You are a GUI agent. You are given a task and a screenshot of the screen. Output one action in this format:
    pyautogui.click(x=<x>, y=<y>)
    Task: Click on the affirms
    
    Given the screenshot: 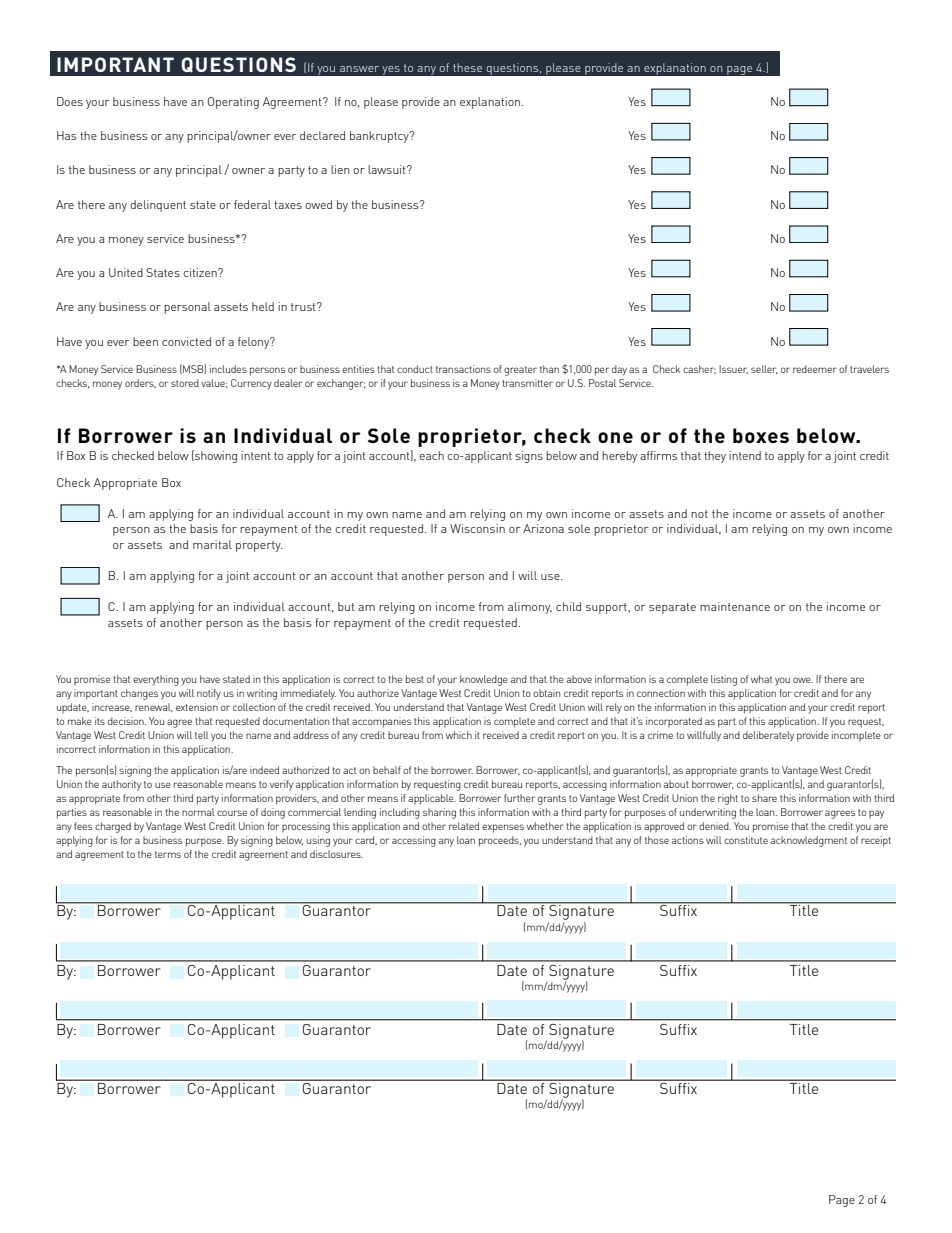 What is the action you would take?
    pyautogui.click(x=659, y=455)
